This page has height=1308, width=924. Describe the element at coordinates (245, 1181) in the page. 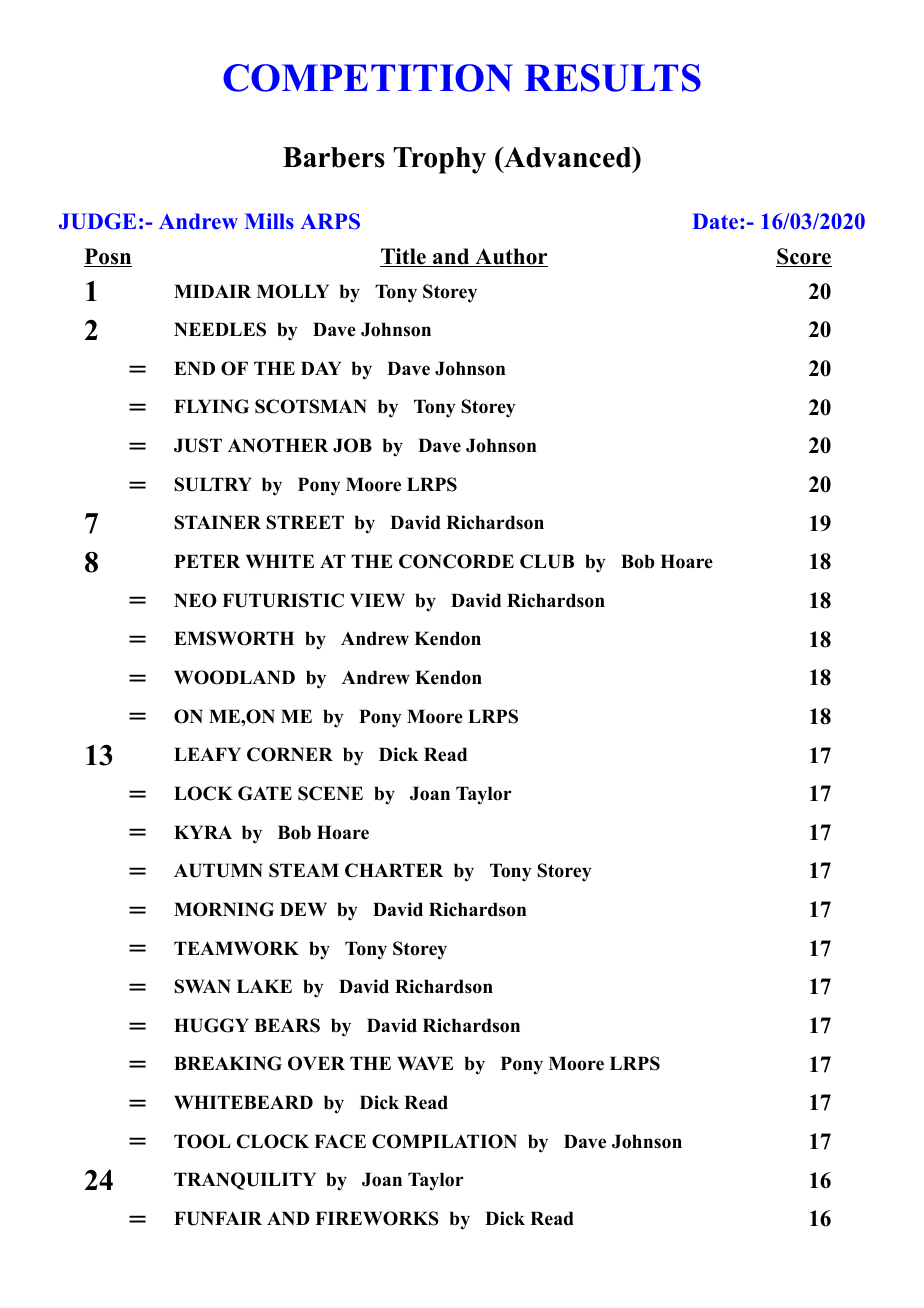

I see `TRANQUILITY` at that location.
